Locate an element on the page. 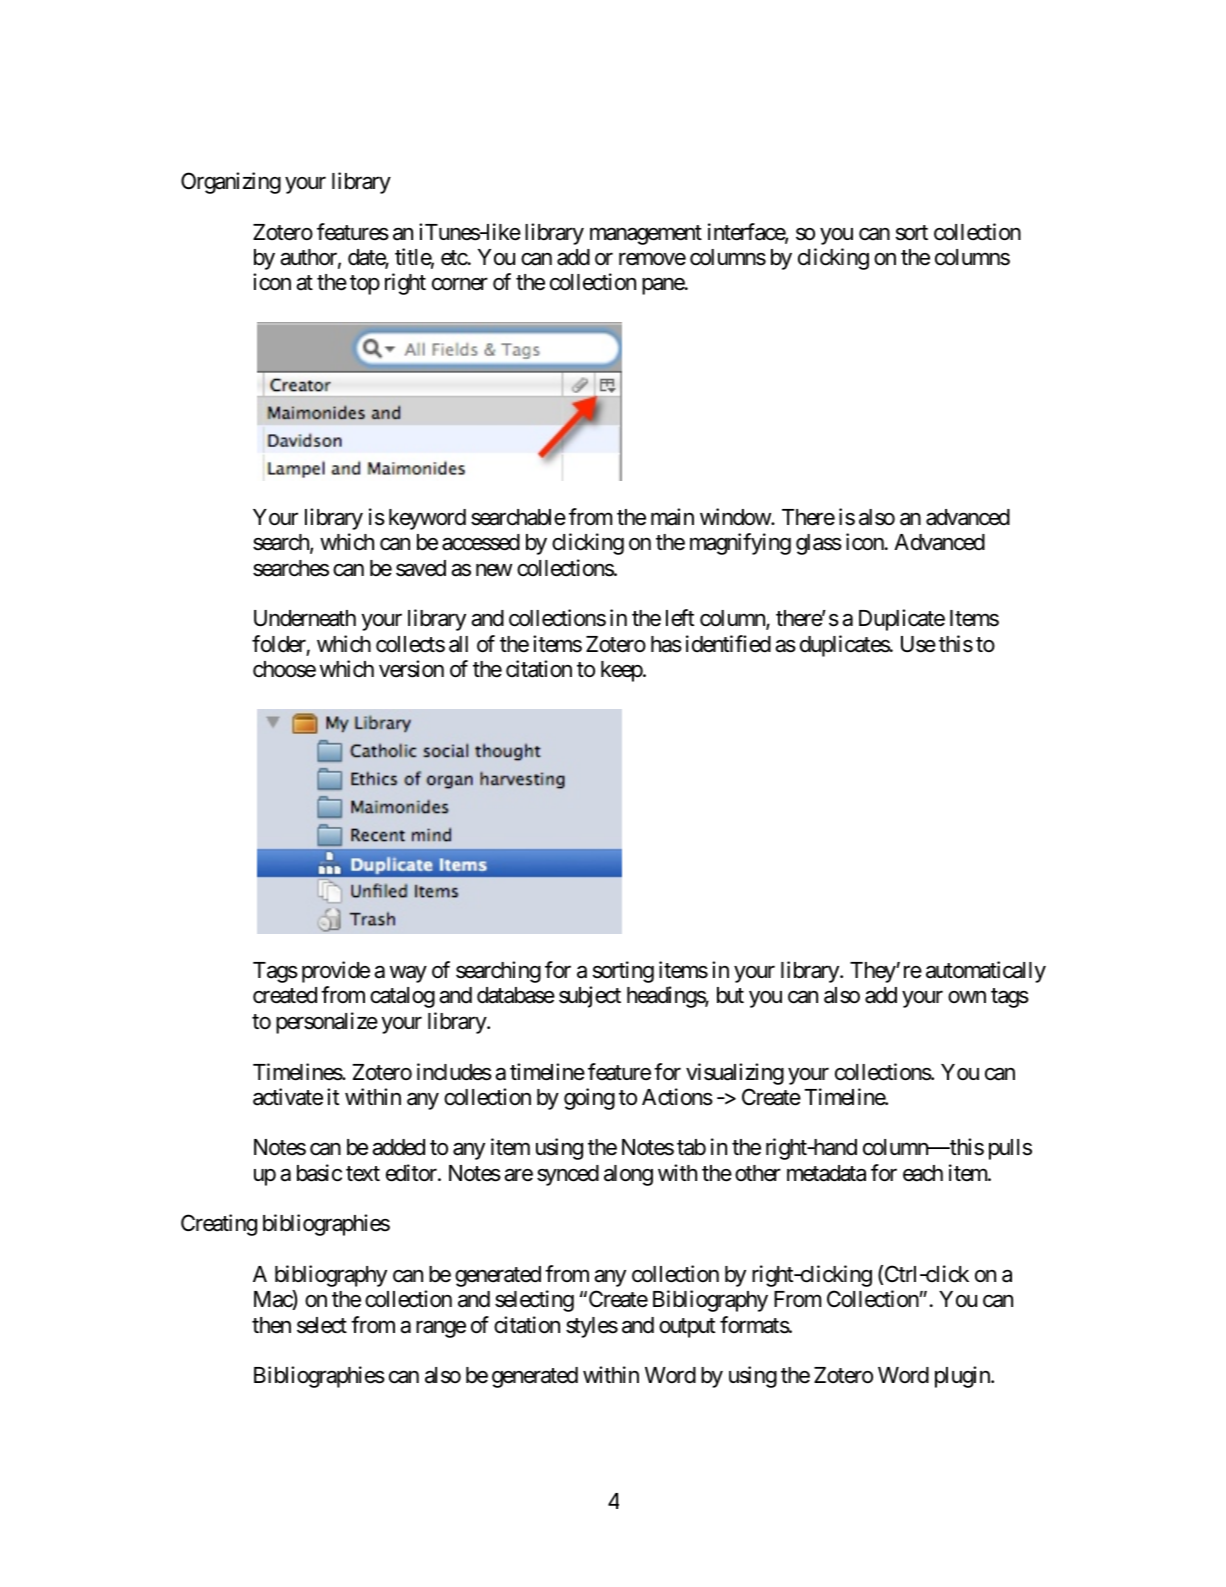 The height and width of the page is (1587, 1226). subject is located at coordinates (590, 997).
